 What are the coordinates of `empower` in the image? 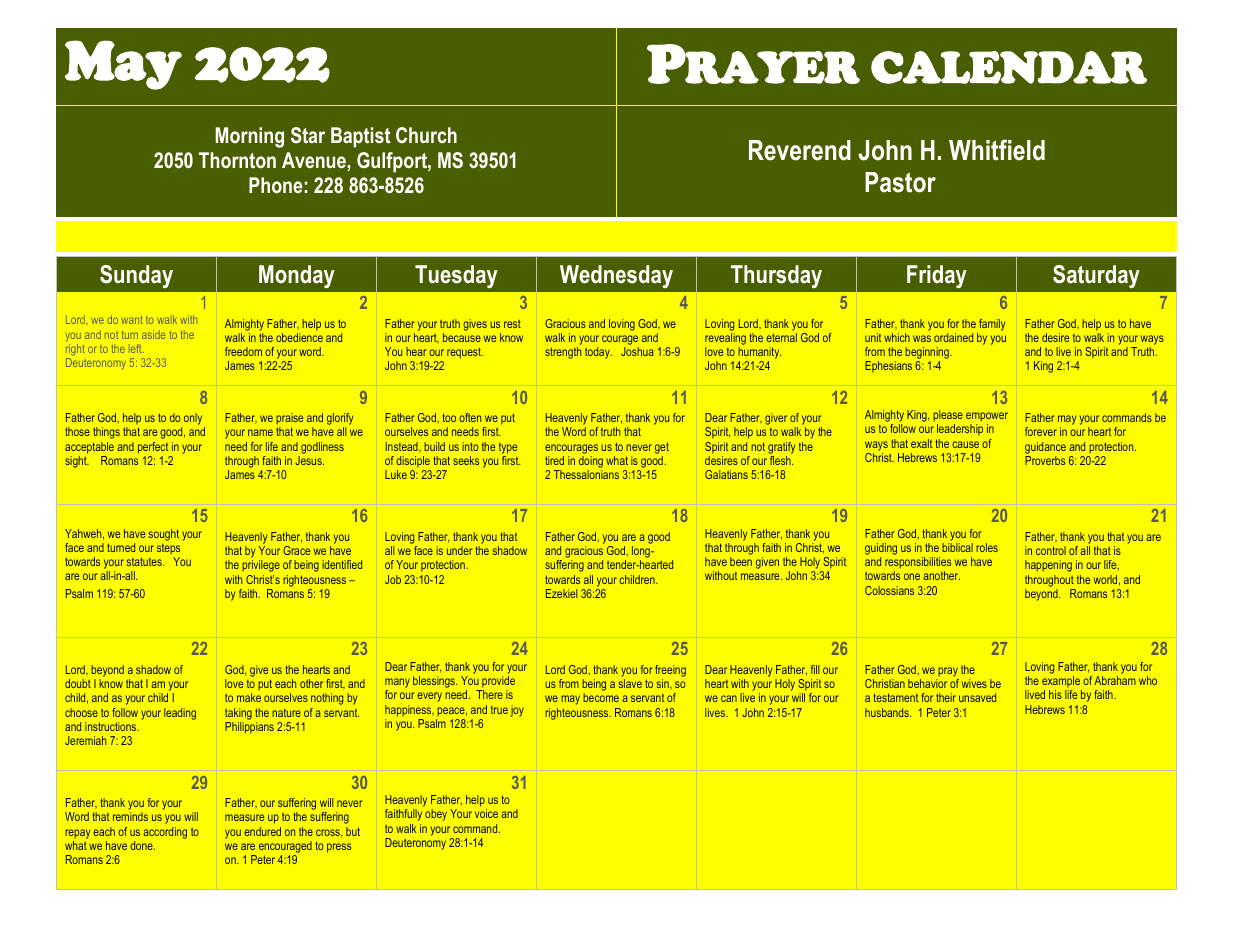 It's located at (987, 416).
